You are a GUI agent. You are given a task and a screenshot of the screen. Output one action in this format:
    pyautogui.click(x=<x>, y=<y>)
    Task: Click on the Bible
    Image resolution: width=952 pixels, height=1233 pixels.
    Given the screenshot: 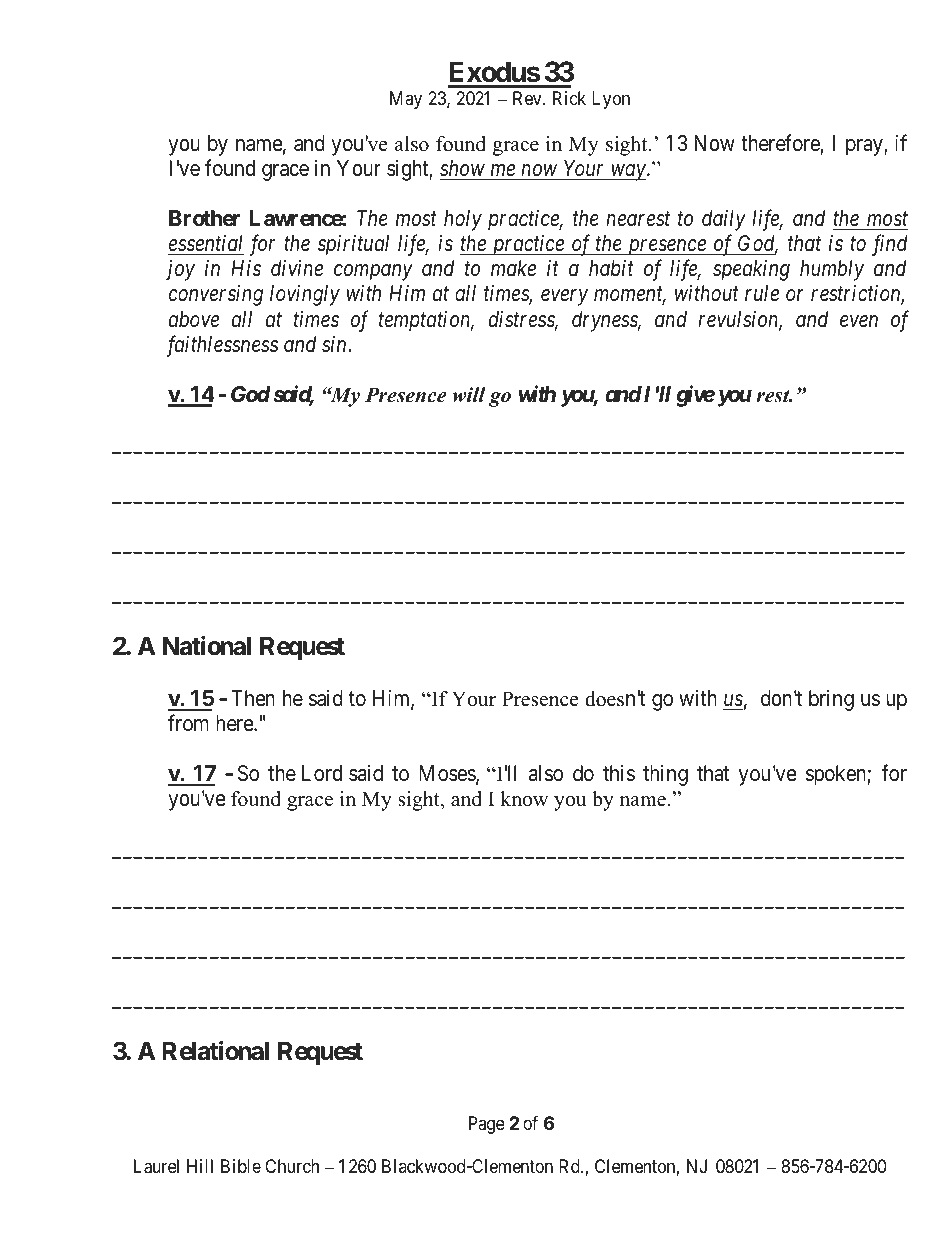 What is the action you would take?
    pyautogui.click(x=241, y=1166)
